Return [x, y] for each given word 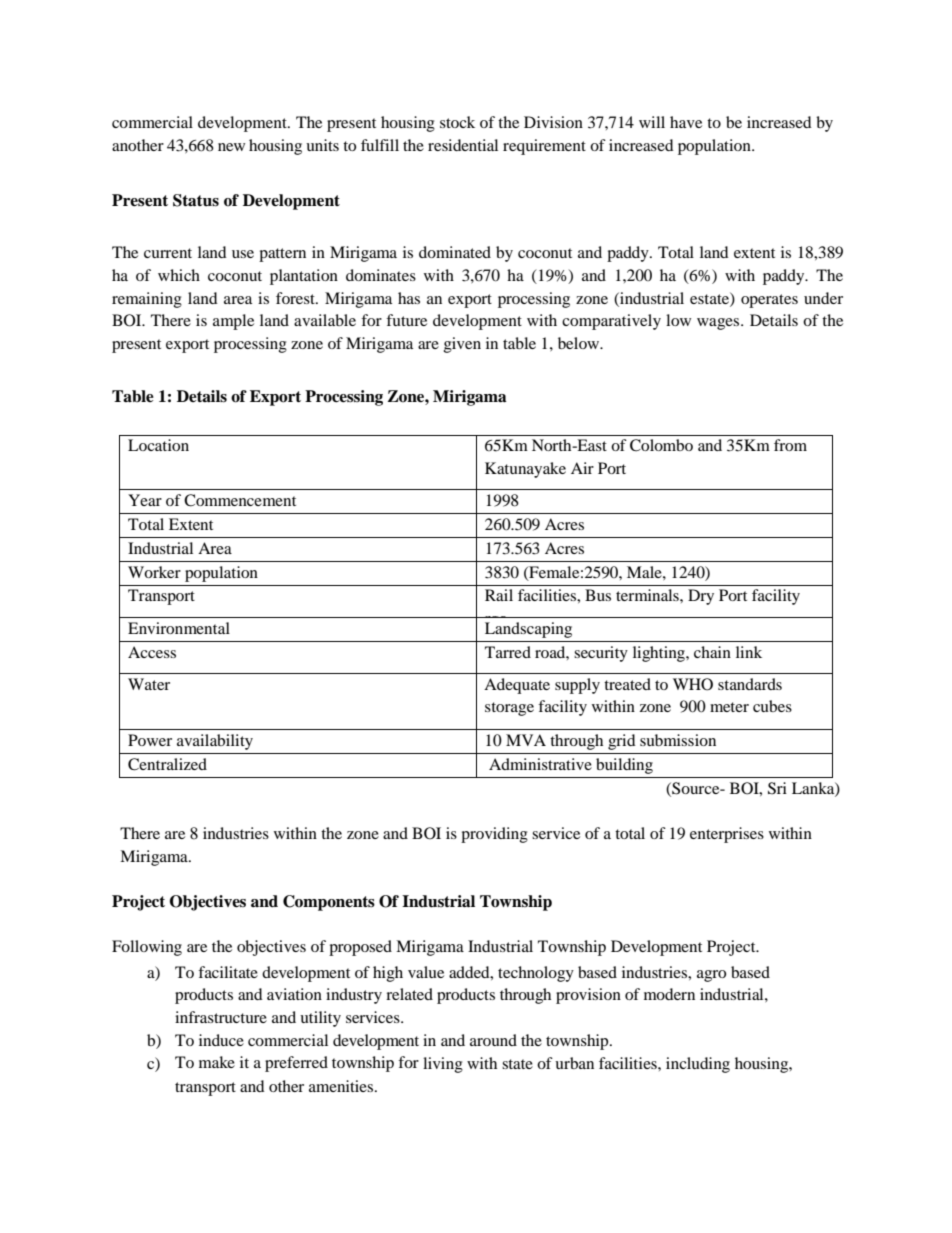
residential [463, 145]
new [231, 147]
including [698, 1065]
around [493, 1040]
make [217, 1062]
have [686, 122]
